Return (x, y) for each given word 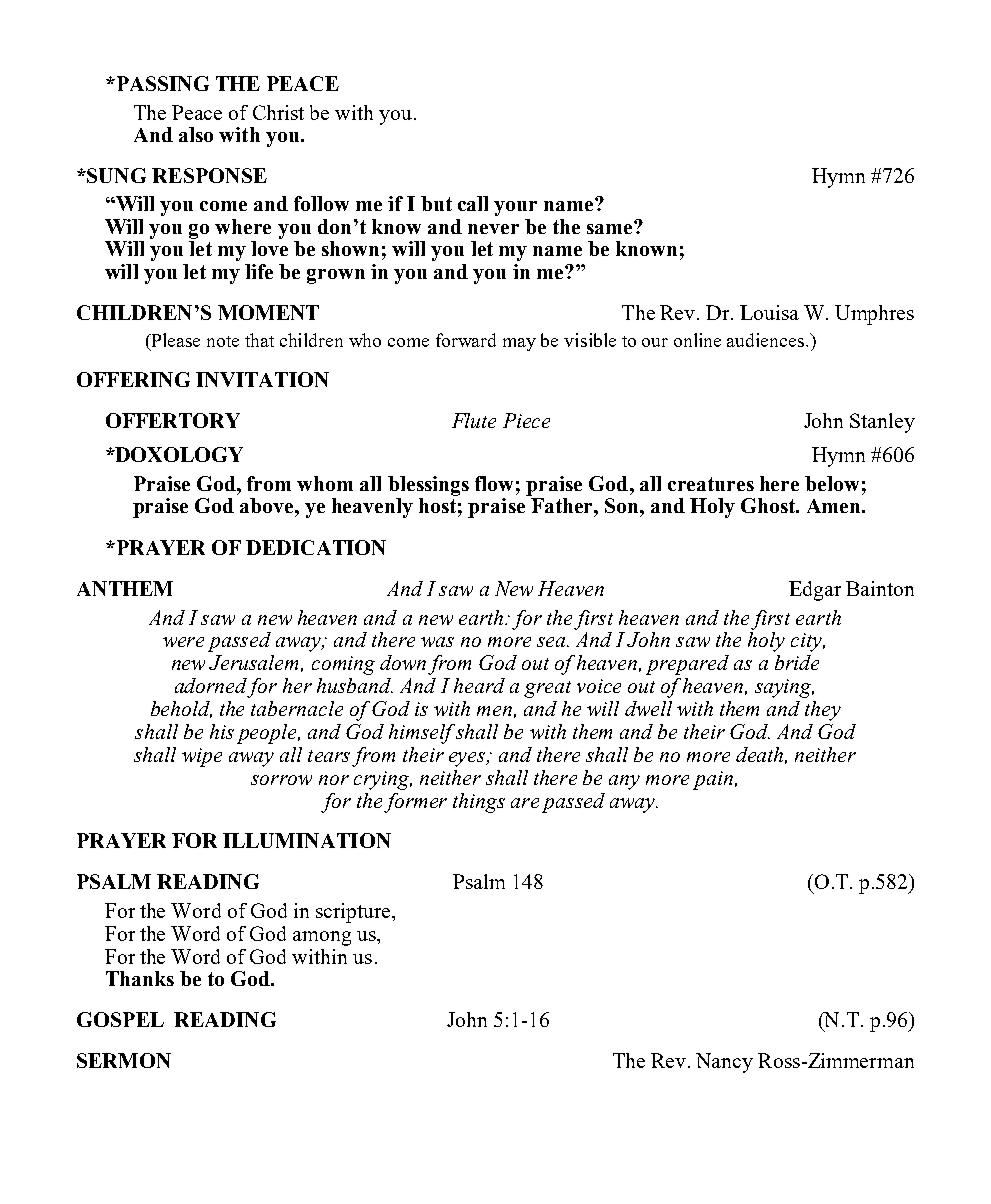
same (611, 227)
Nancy (724, 1063)
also (196, 134)
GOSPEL (120, 1019)
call (473, 203)
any (624, 782)
